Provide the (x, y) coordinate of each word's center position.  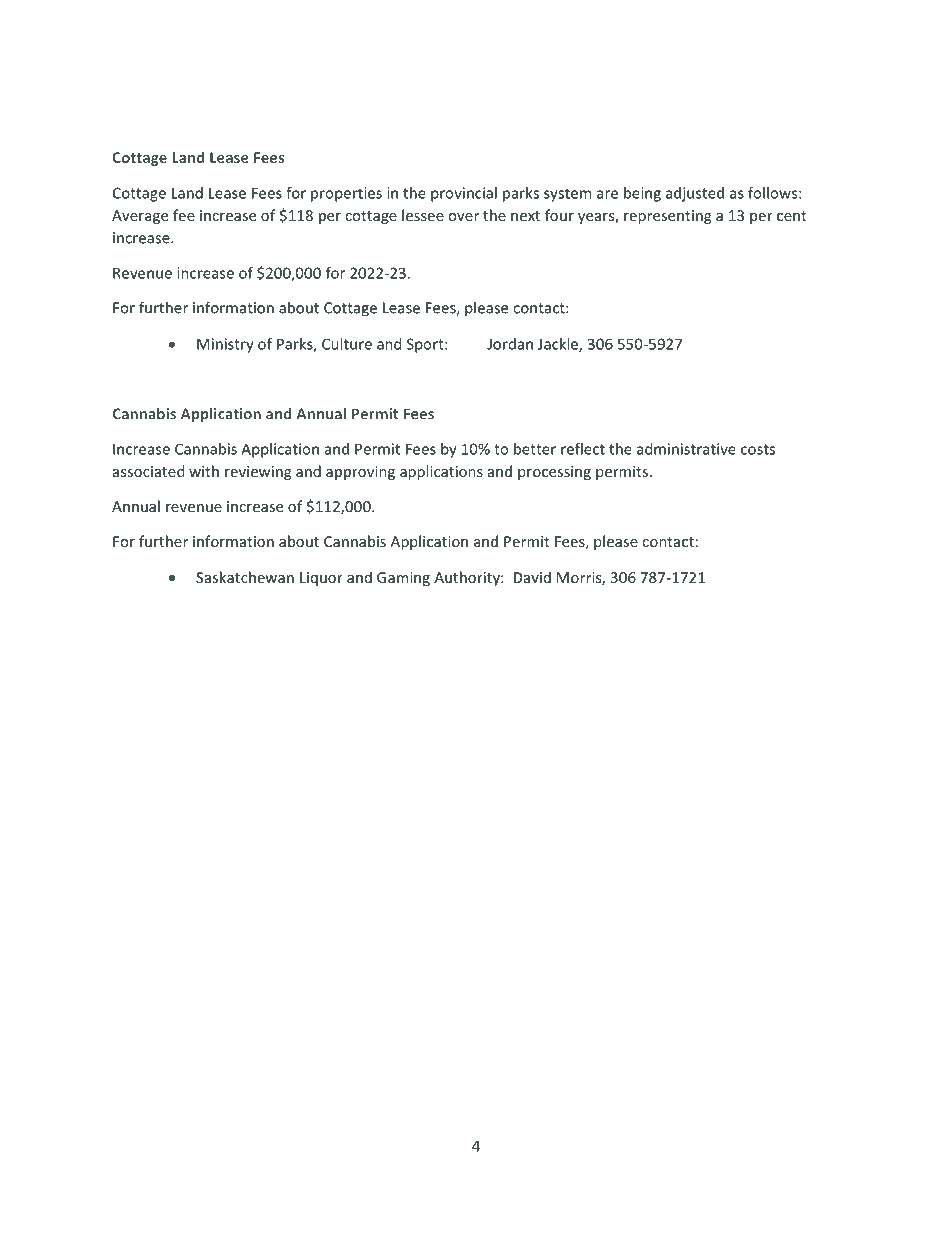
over (463, 217)
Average (140, 217)
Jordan (510, 344)
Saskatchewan (245, 577)
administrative (686, 449)
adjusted (695, 194)
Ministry (225, 345)
